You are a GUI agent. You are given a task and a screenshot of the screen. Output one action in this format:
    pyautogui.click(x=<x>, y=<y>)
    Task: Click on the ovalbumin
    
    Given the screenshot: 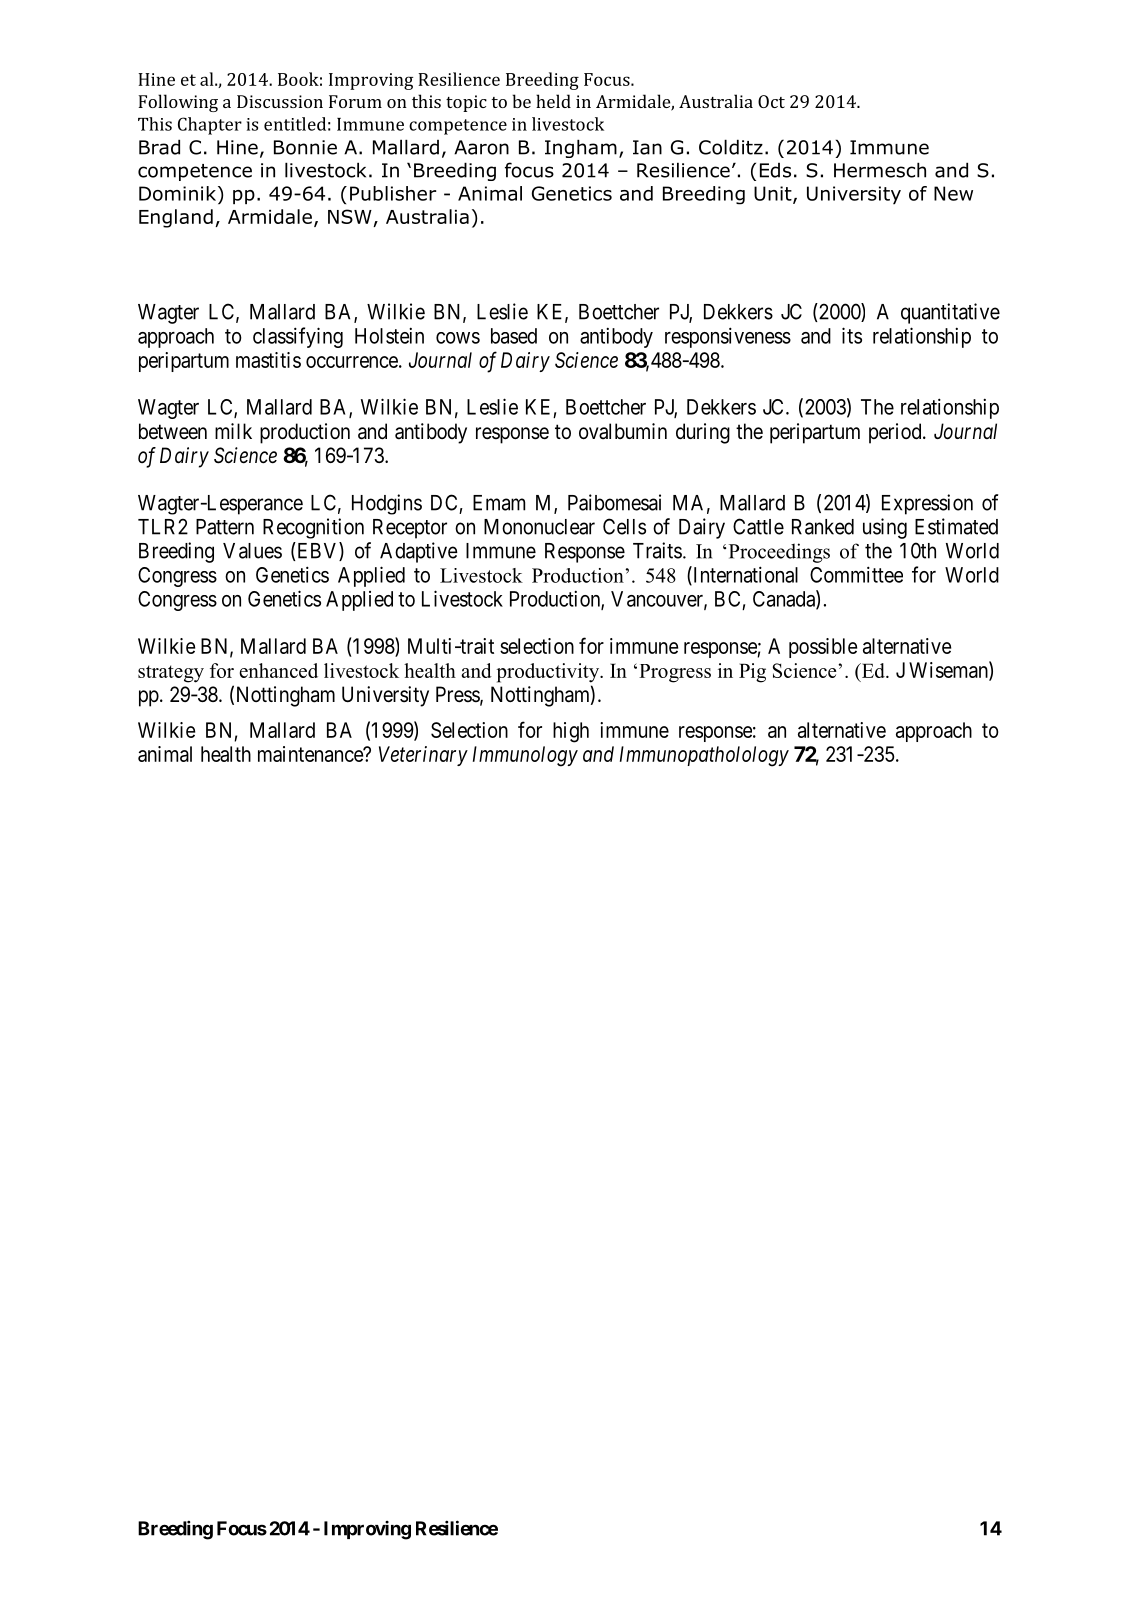 What is the action you would take?
    pyautogui.click(x=623, y=431)
